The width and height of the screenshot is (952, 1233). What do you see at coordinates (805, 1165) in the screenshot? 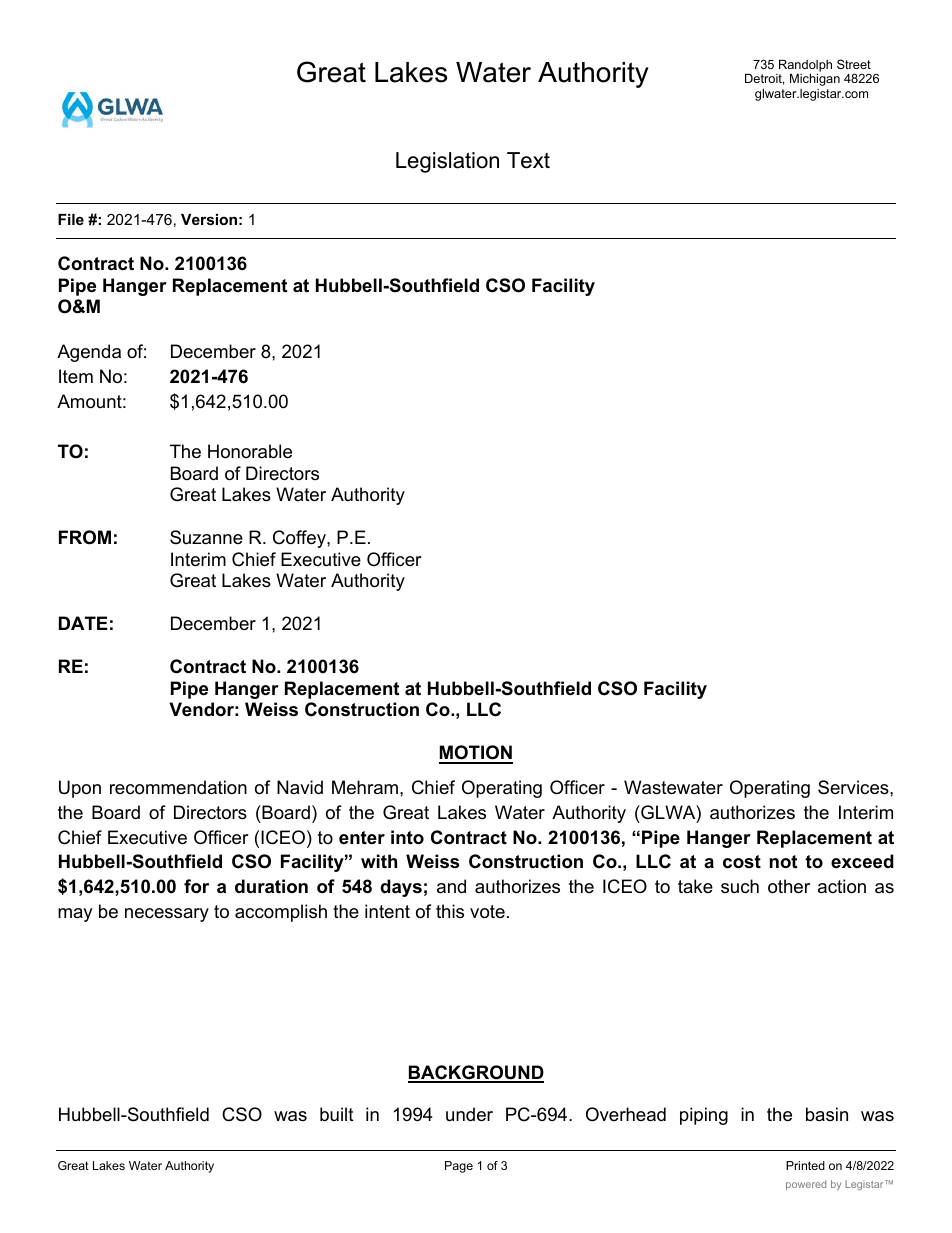
I see `Printed` at bounding box center [805, 1165].
